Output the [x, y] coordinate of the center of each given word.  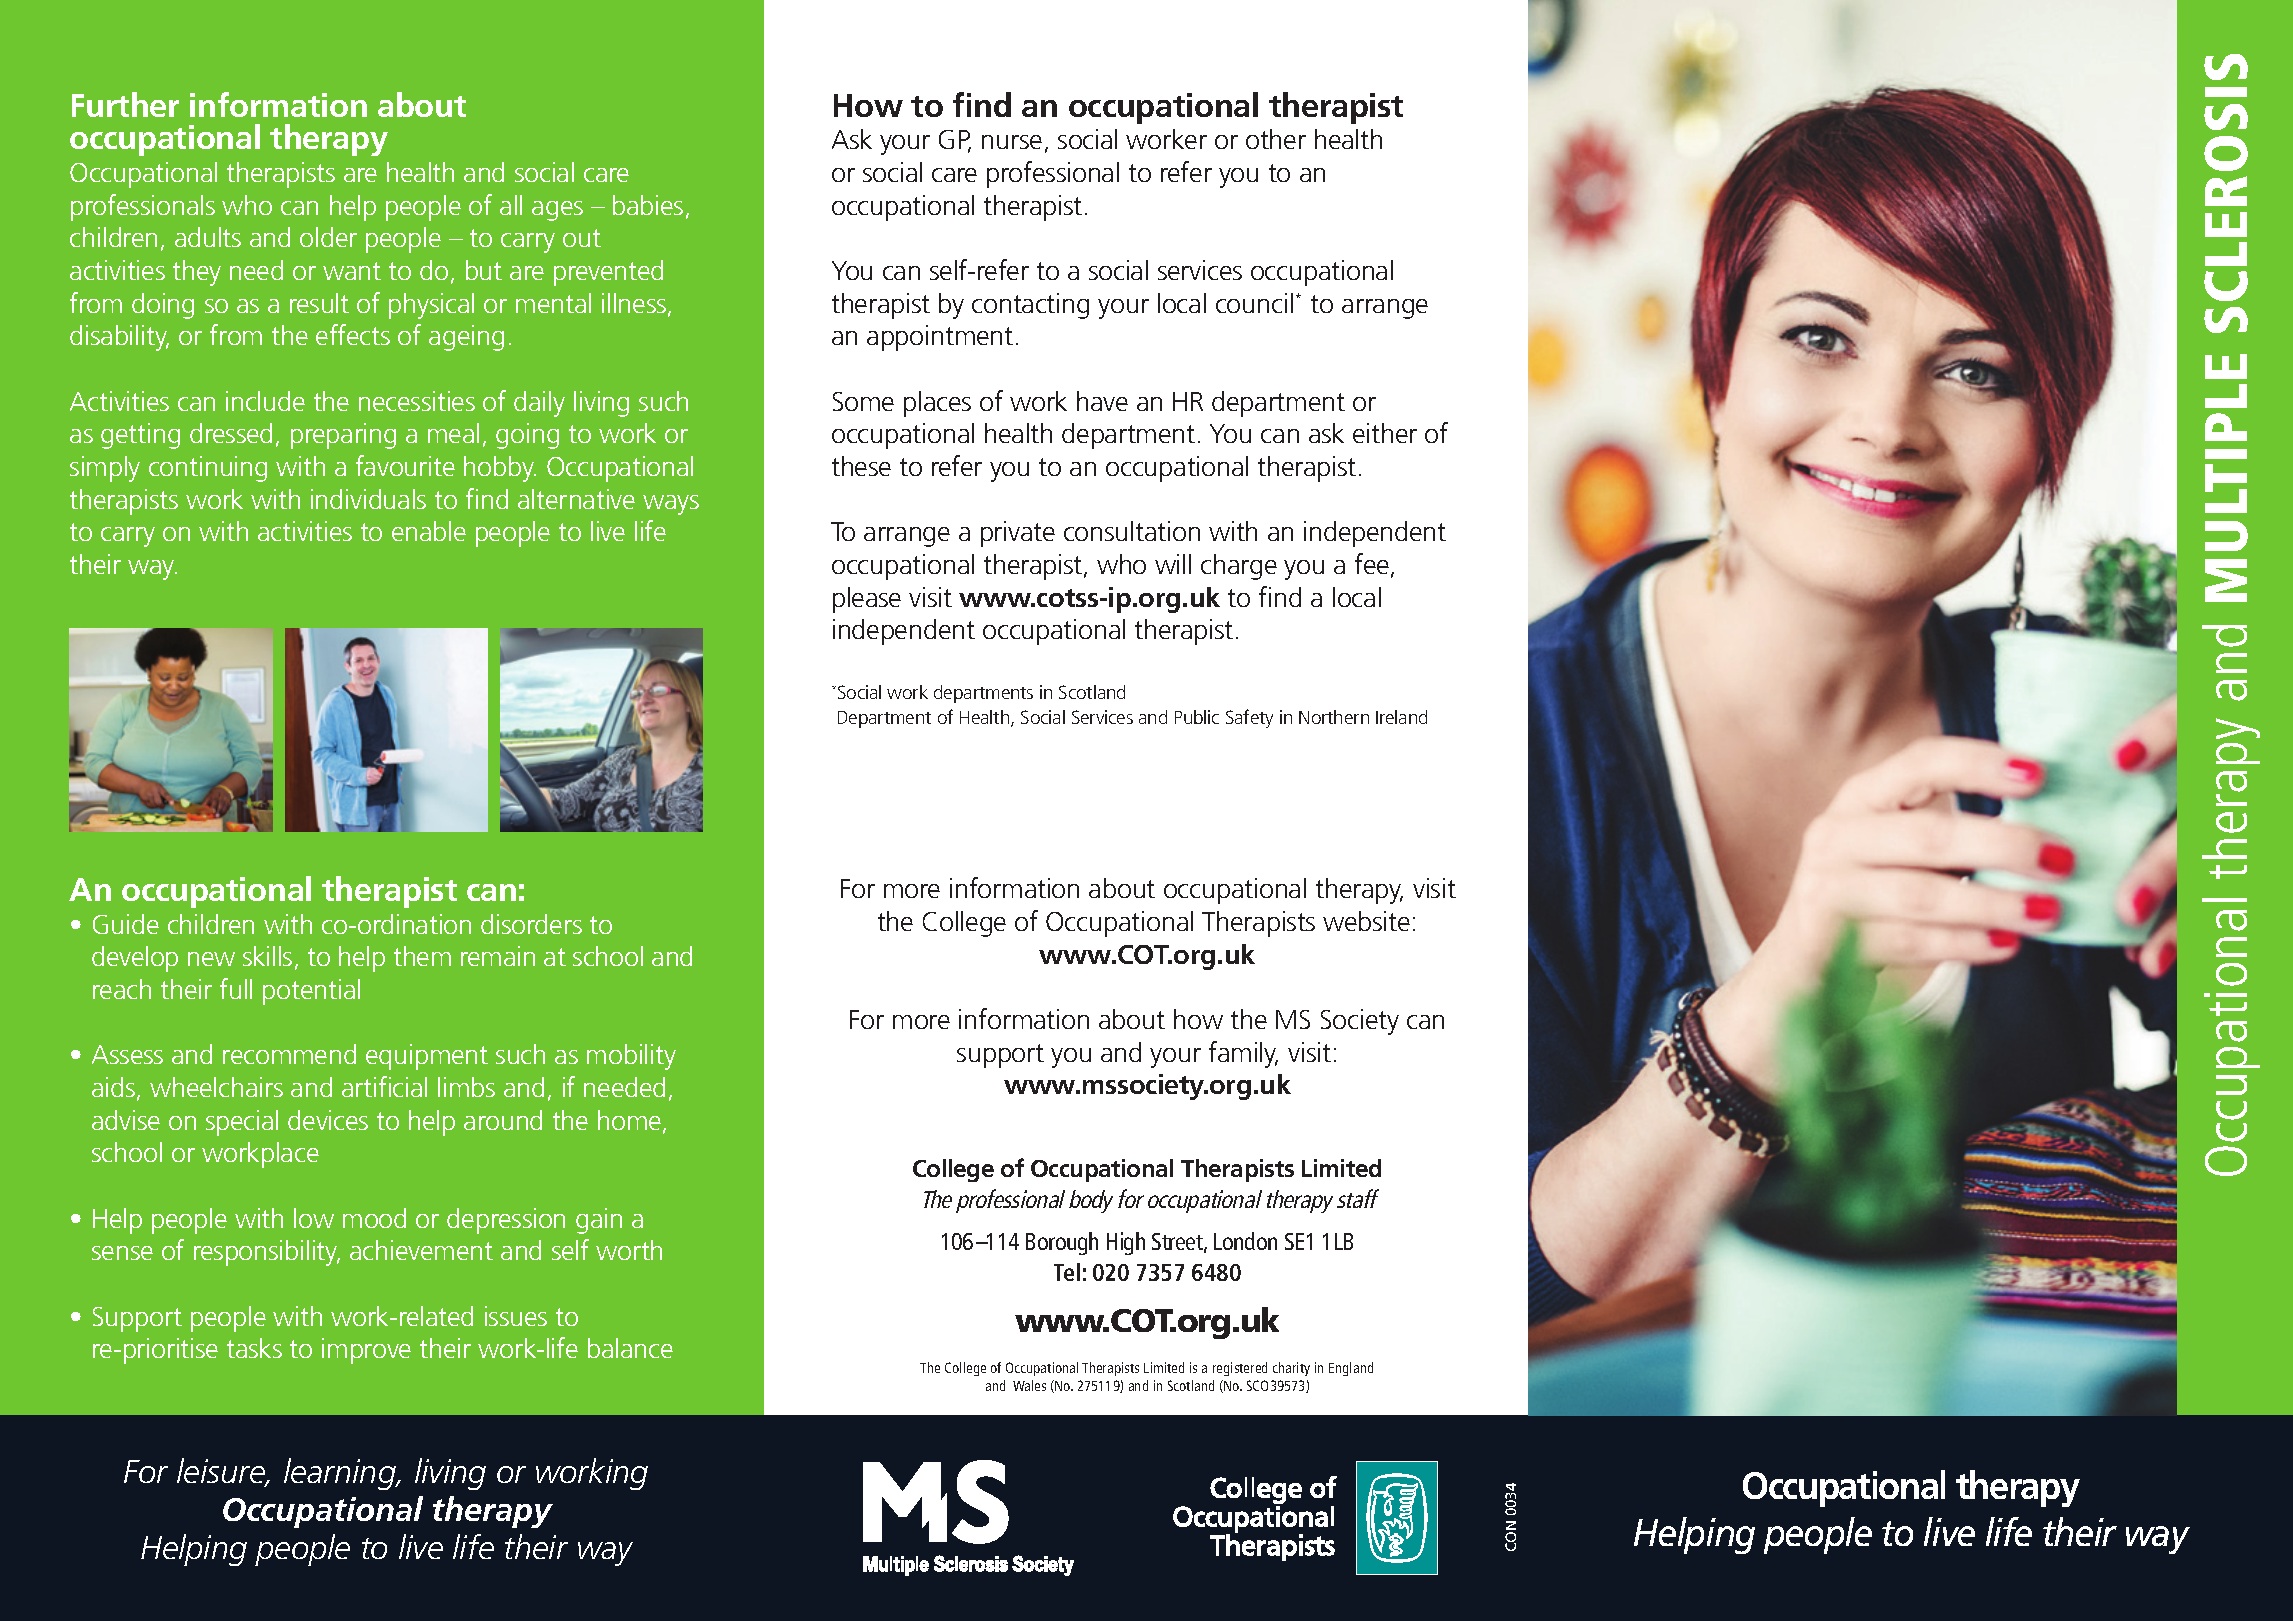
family [1243, 1054]
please [867, 600]
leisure [222, 1472]
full [236, 988]
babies [648, 205]
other [1276, 139]
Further [125, 104]
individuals [368, 499]
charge [1239, 567]
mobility [631, 1057]
